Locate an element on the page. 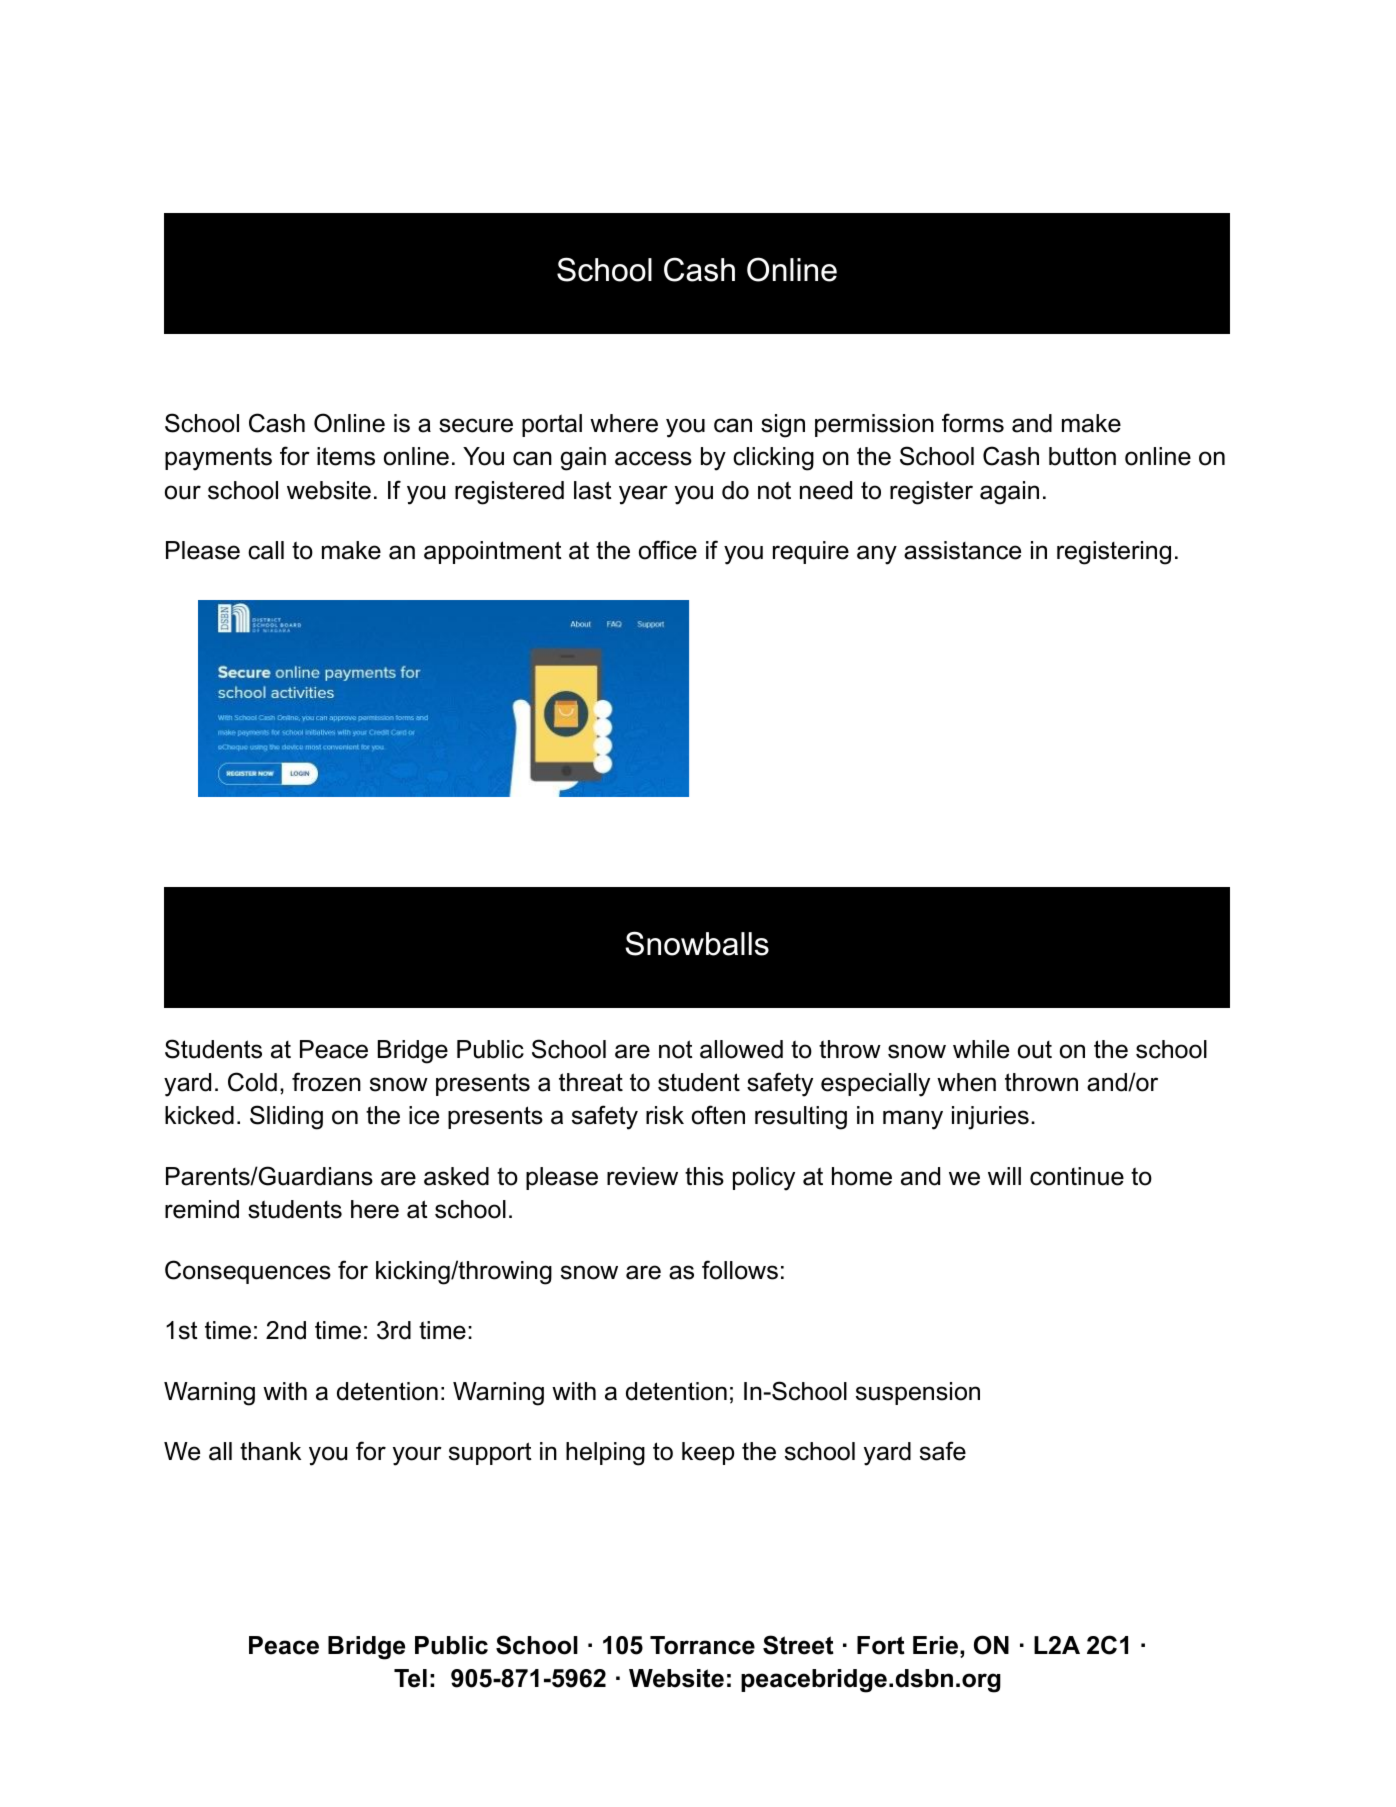  Fort is located at coordinates (881, 1645).
